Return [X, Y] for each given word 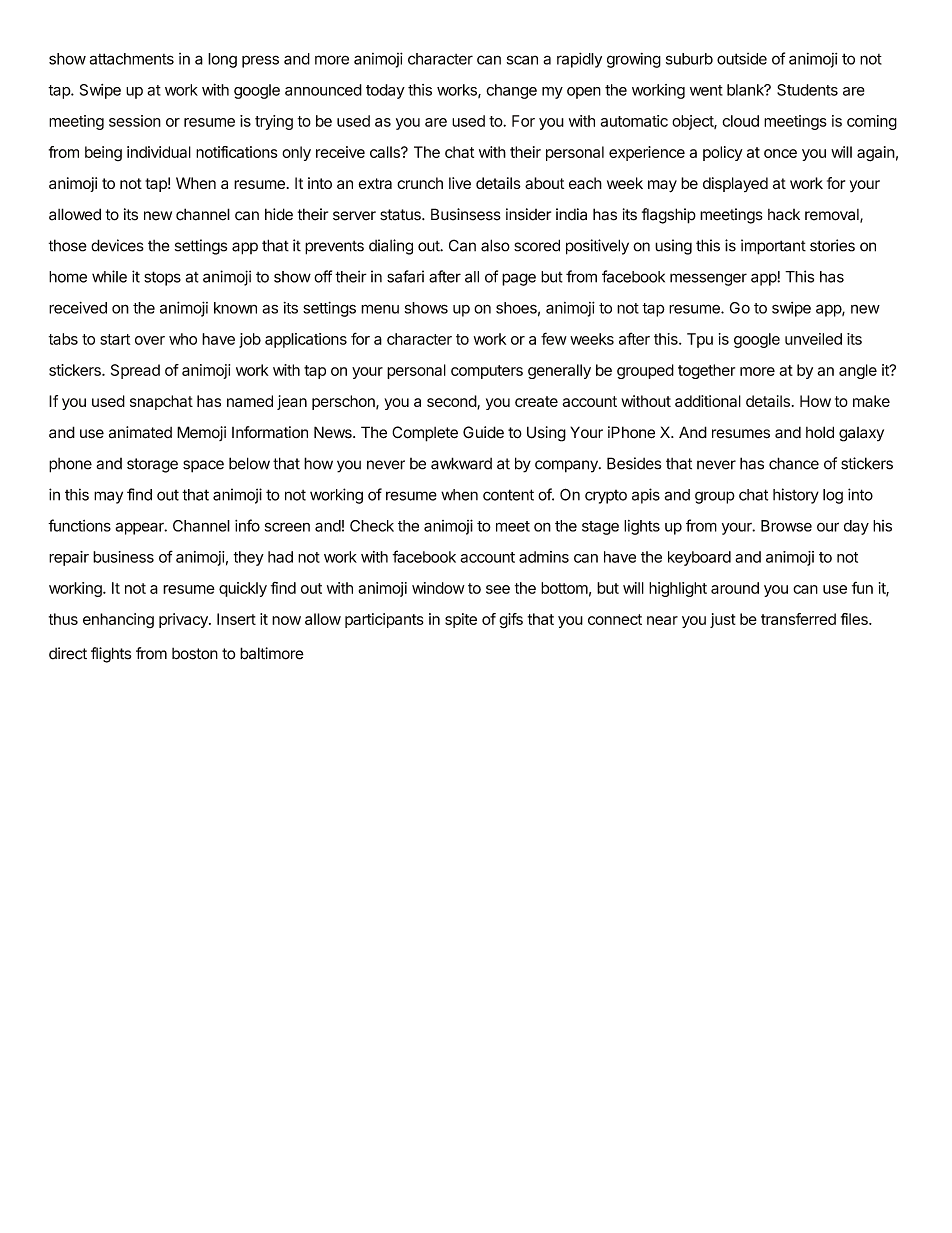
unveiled [813, 339]
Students [807, 90]
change [511, 91]
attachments [132, 59]
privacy [184, 620]
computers [487, 372]
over [150, 340]
